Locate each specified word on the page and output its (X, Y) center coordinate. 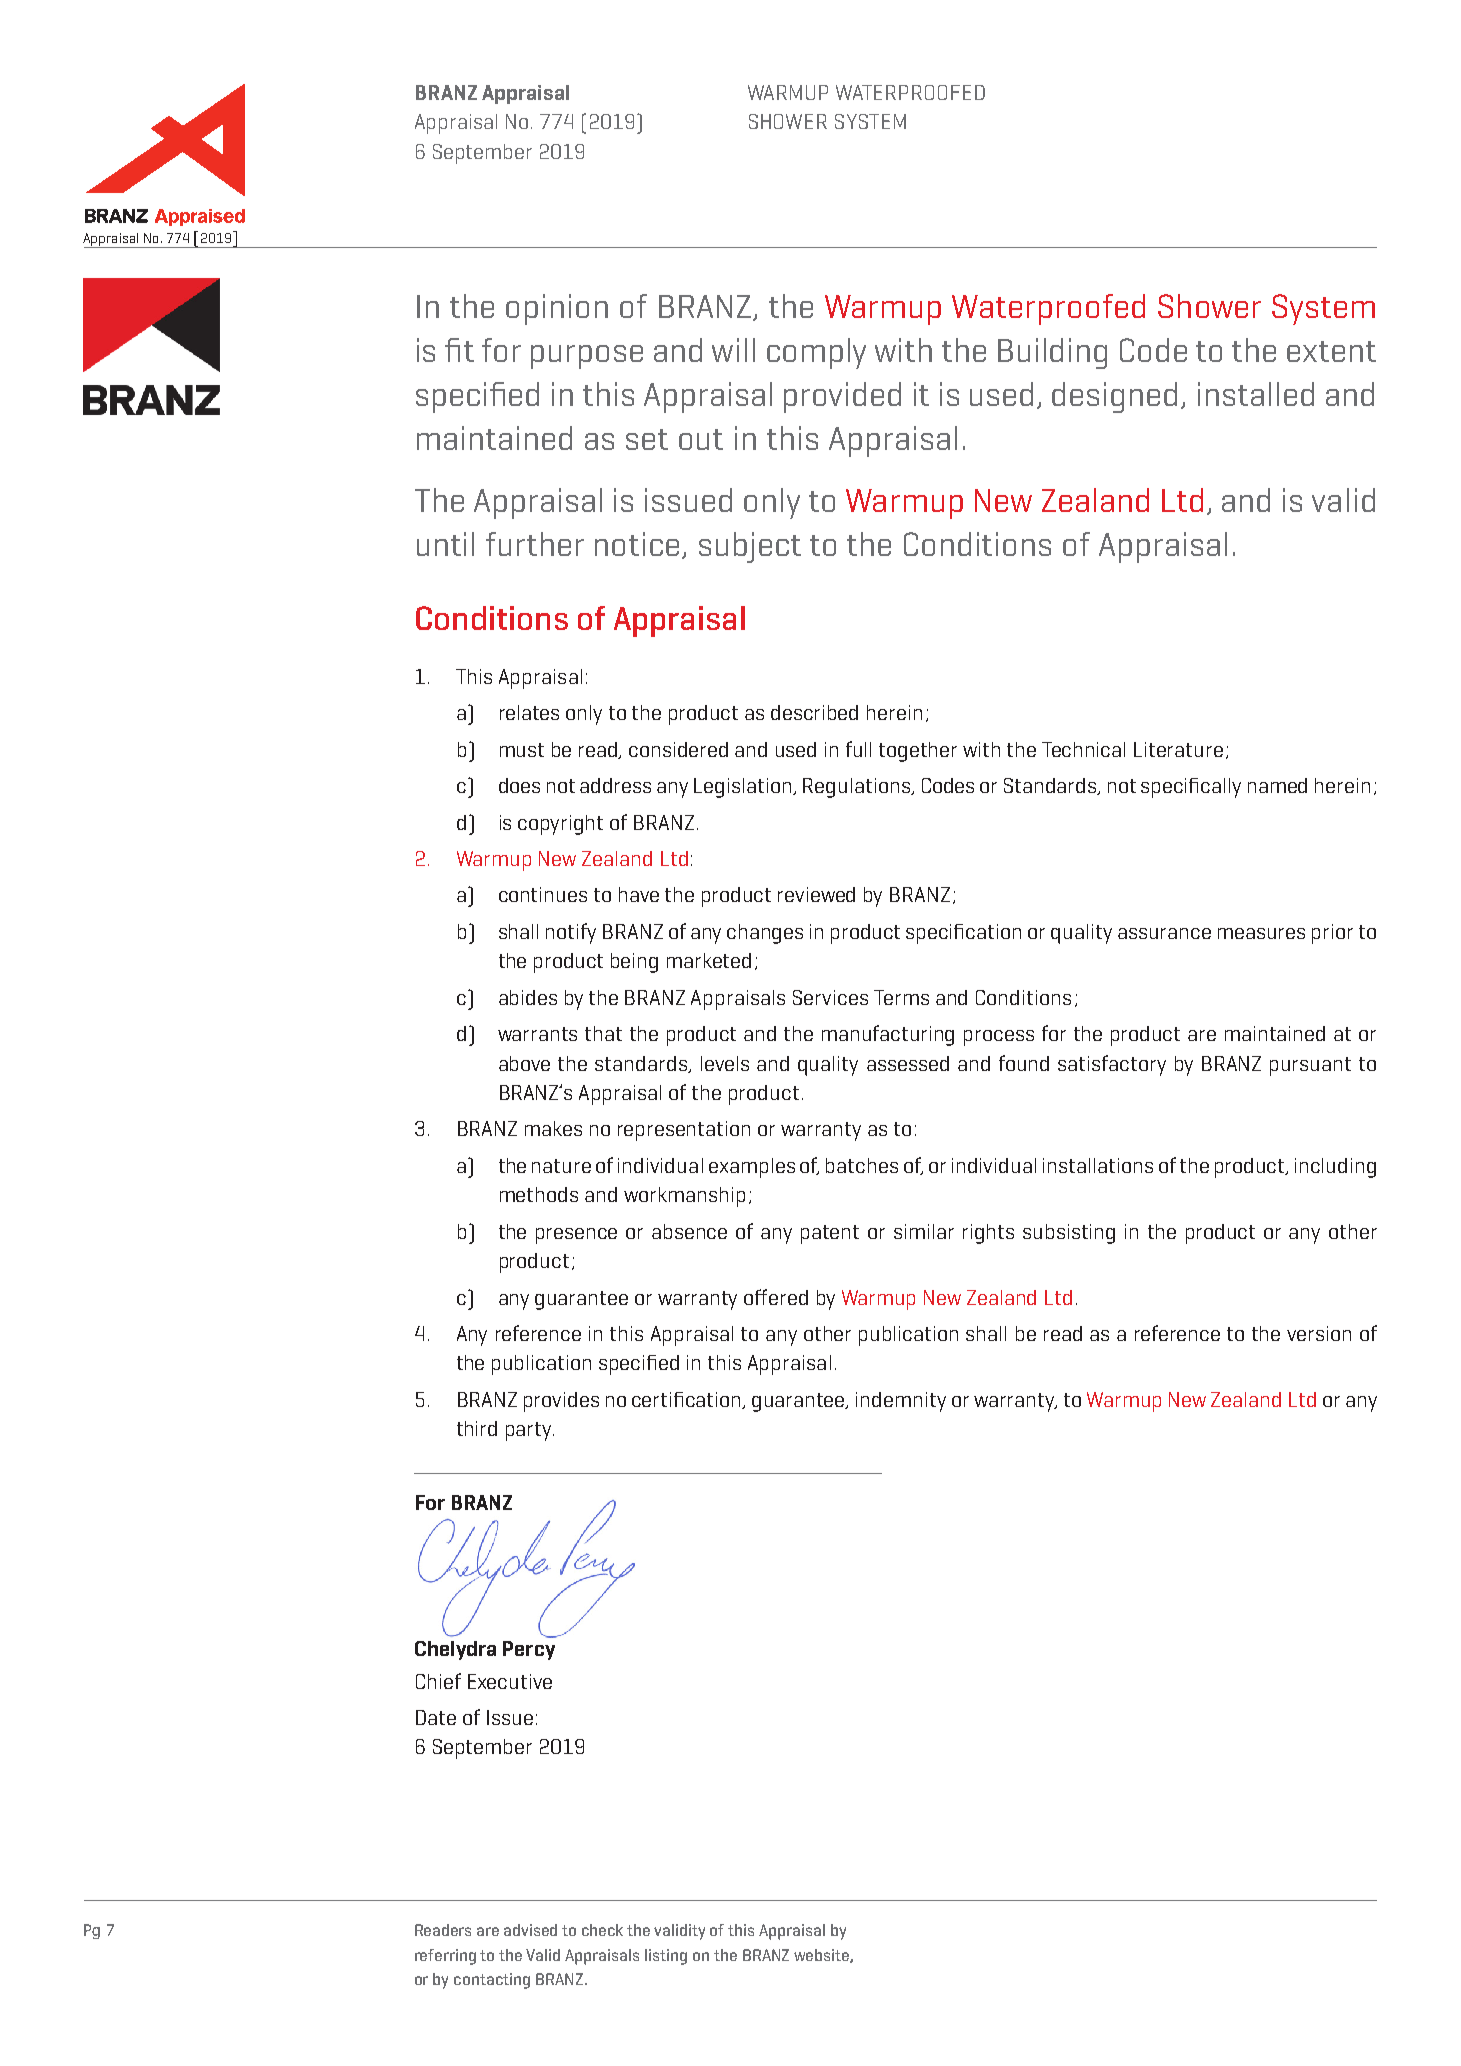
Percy (529, 1650)
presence (576, 1236)
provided (842, 397)
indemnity (901, 1402)
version (1319, 1333)
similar (924, 1231)
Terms (901, 997)
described (814, 712)
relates (529, 712)
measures (1261, 933)
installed (1256, 394)
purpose (587, 357)
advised (530, 1930)
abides (528, 997)
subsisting (1069, 1234)
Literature (1178, 749)
